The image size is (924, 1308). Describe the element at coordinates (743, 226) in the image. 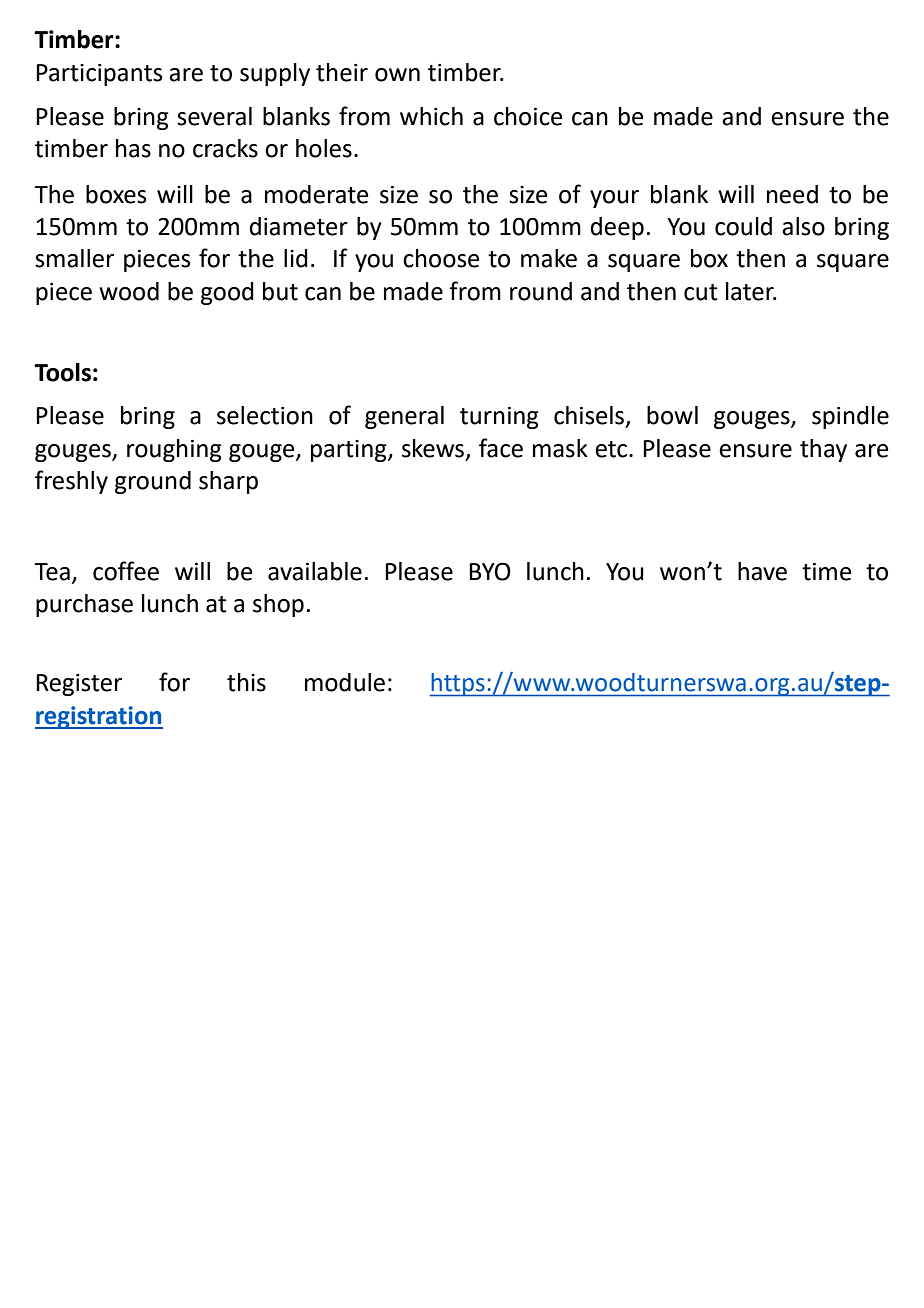

I see `could` at that location.
